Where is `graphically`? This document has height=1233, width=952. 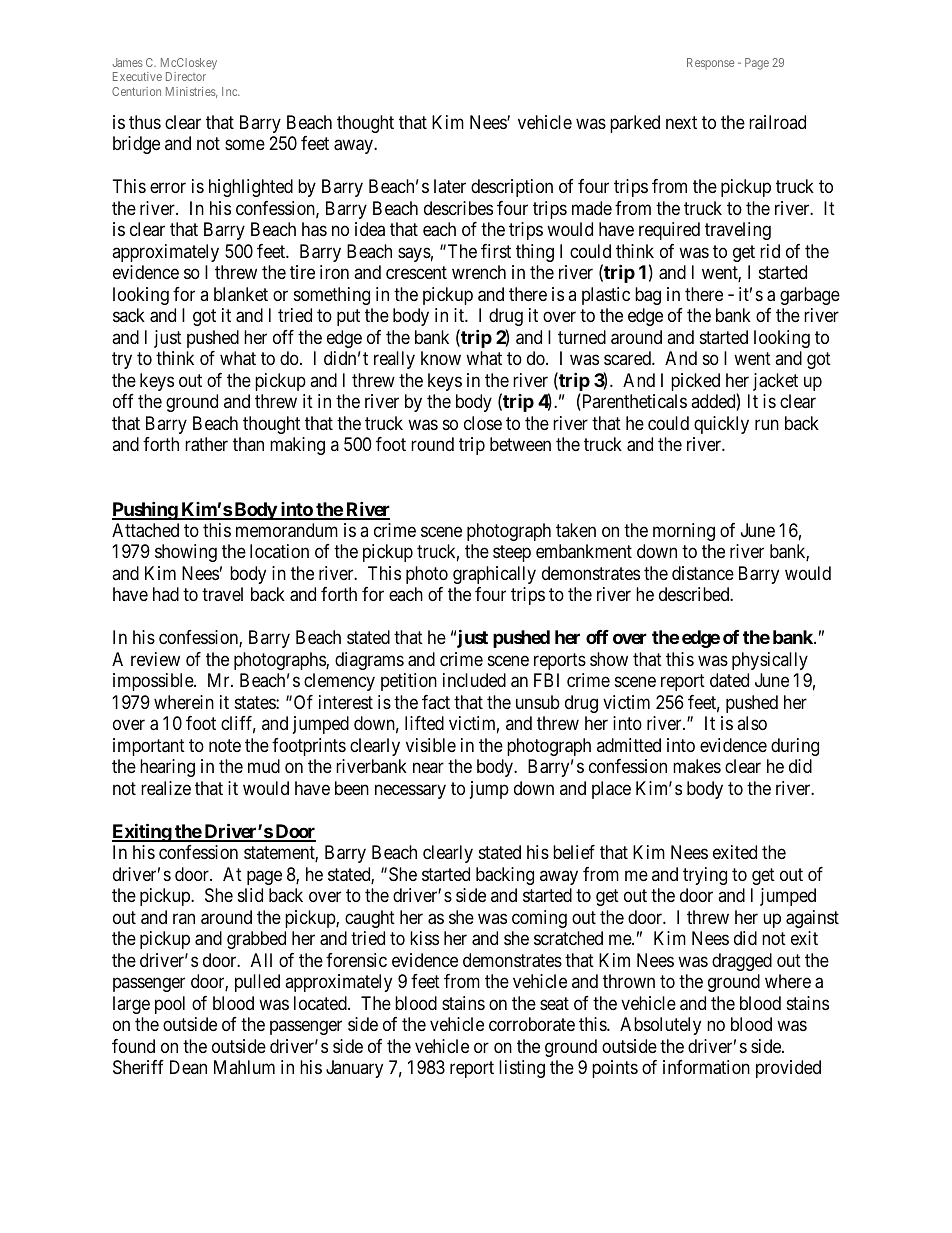 graphically is located at coordinates (494, 575).
